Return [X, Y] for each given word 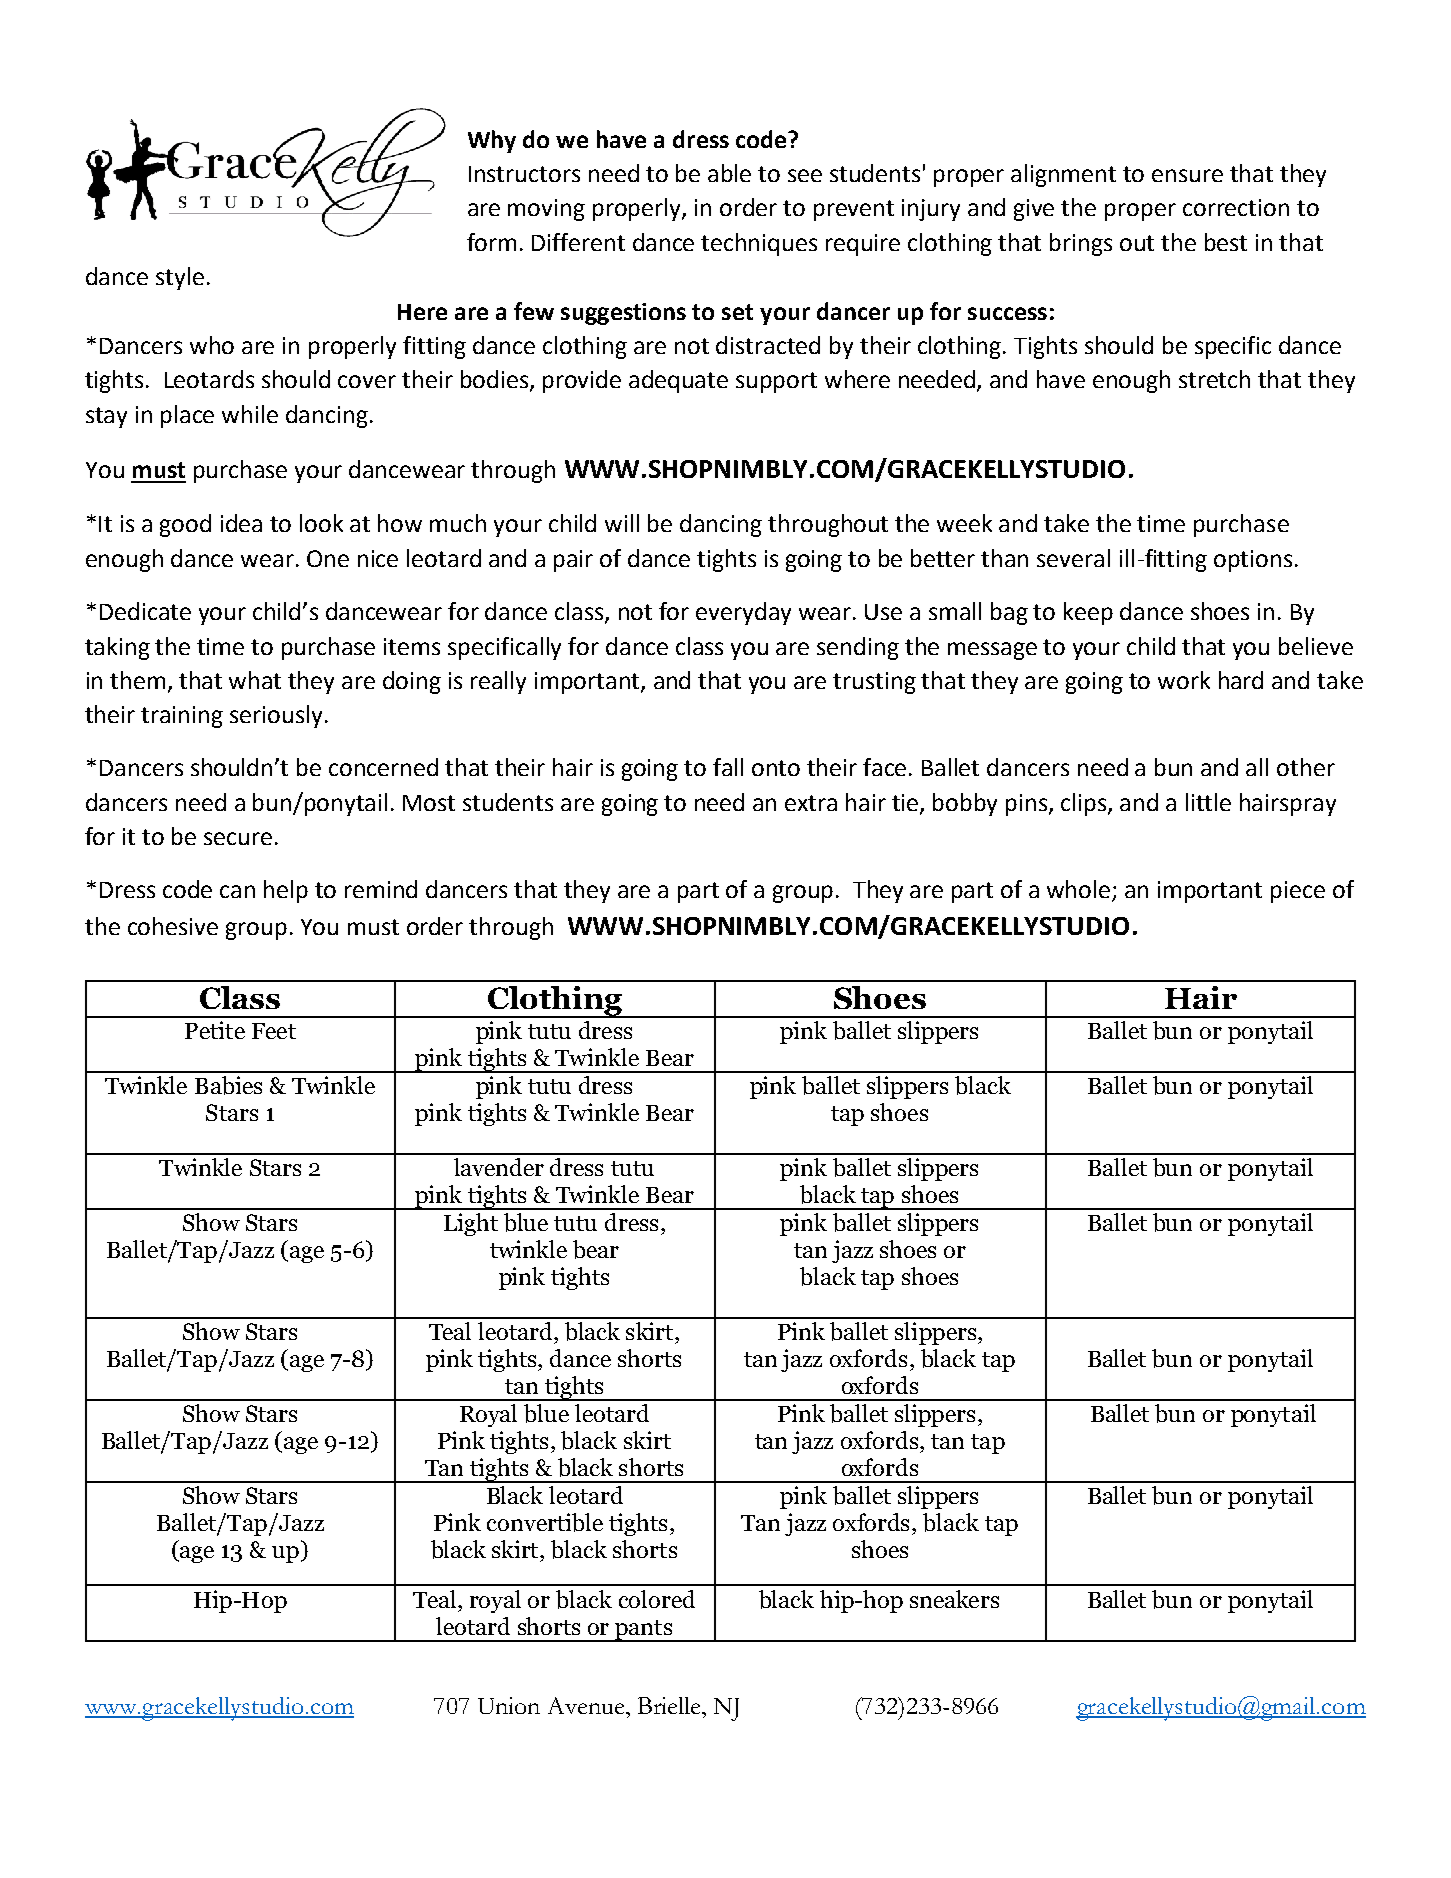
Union [509, 1705]
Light [471, 1224]
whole [1080, 890]
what [255, 680]
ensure [1187, 175]
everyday [743, 613]
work [1184, 680]
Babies [228, 1085]
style [180, 278]
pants [643, 1631]
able [729, 173]
